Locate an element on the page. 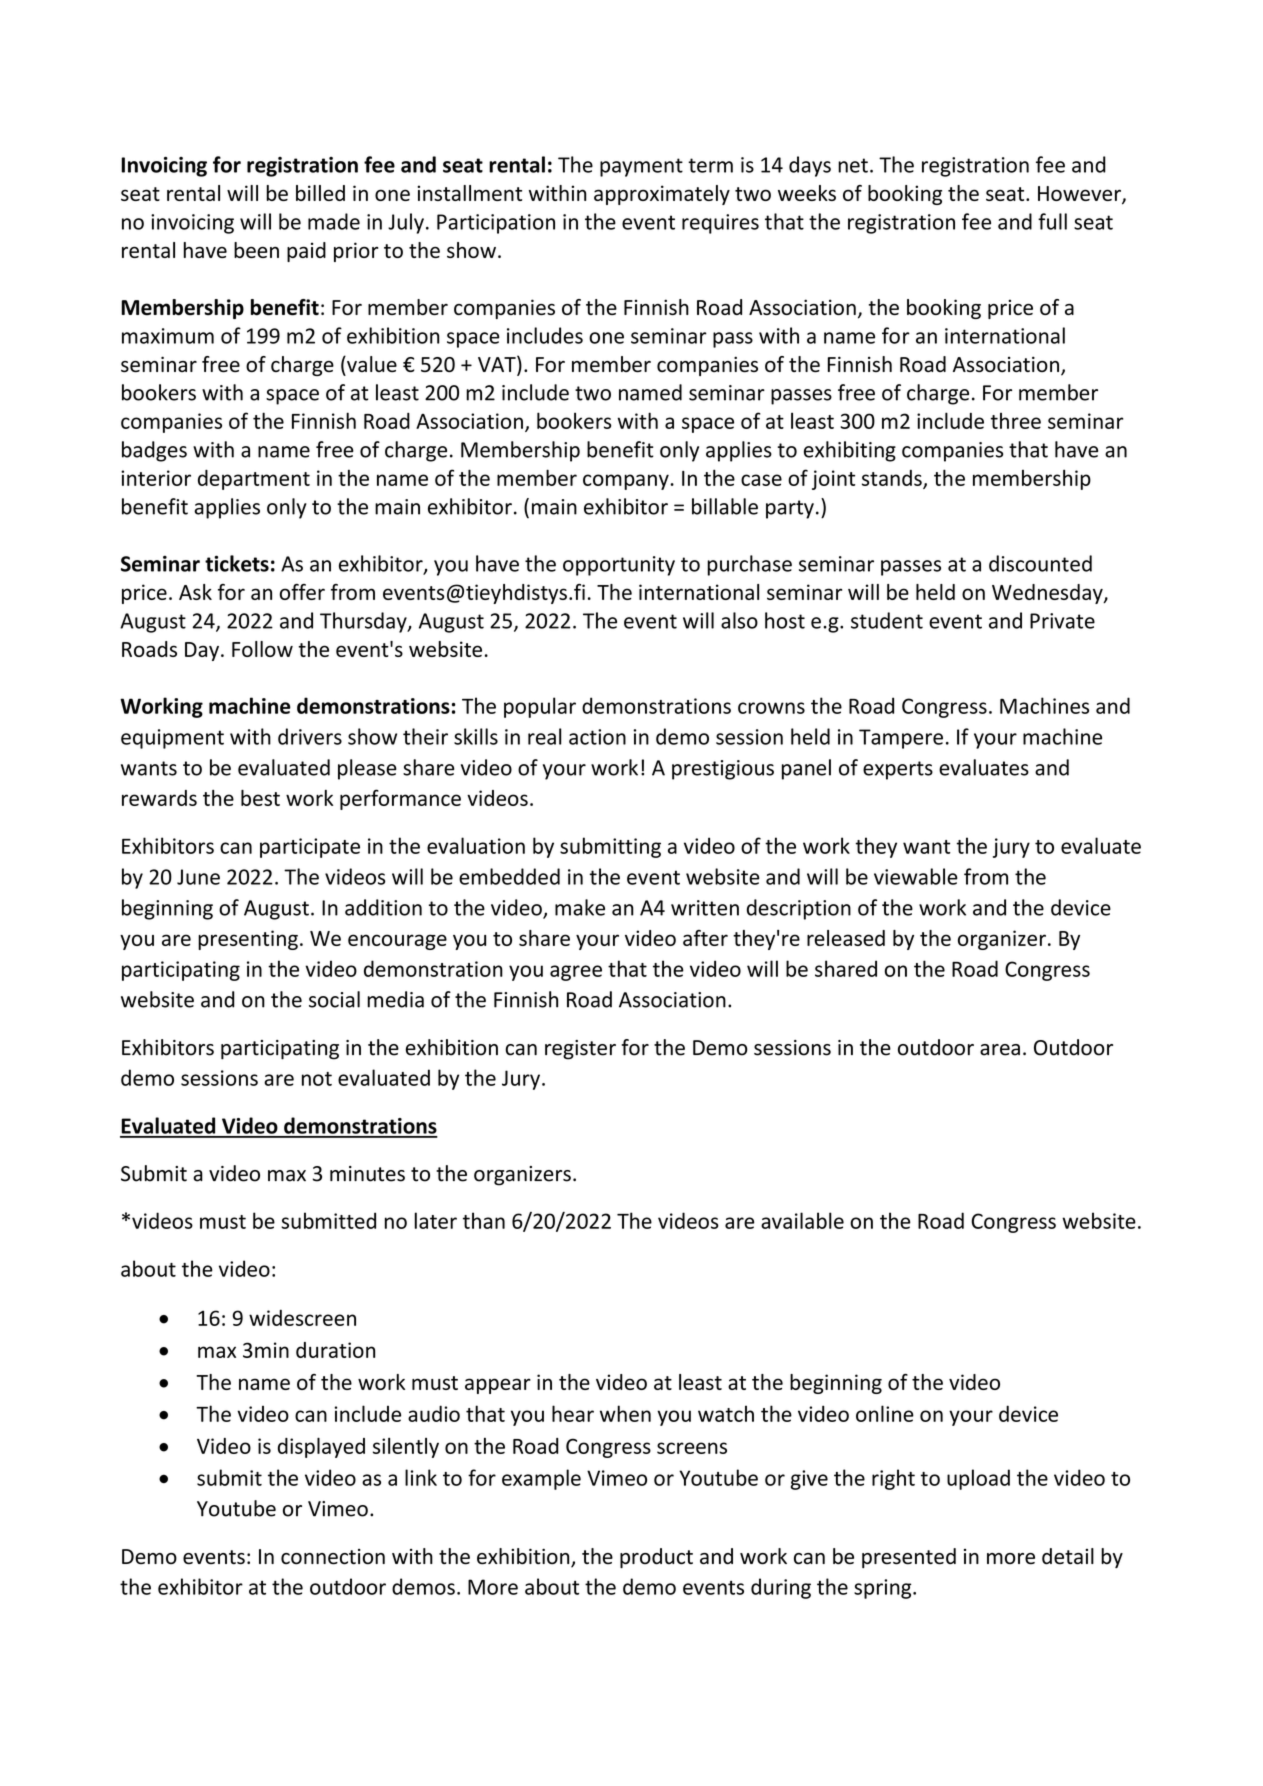 This page has height=1786, width=1263. Tampere is located at coordinates (901, 739).
